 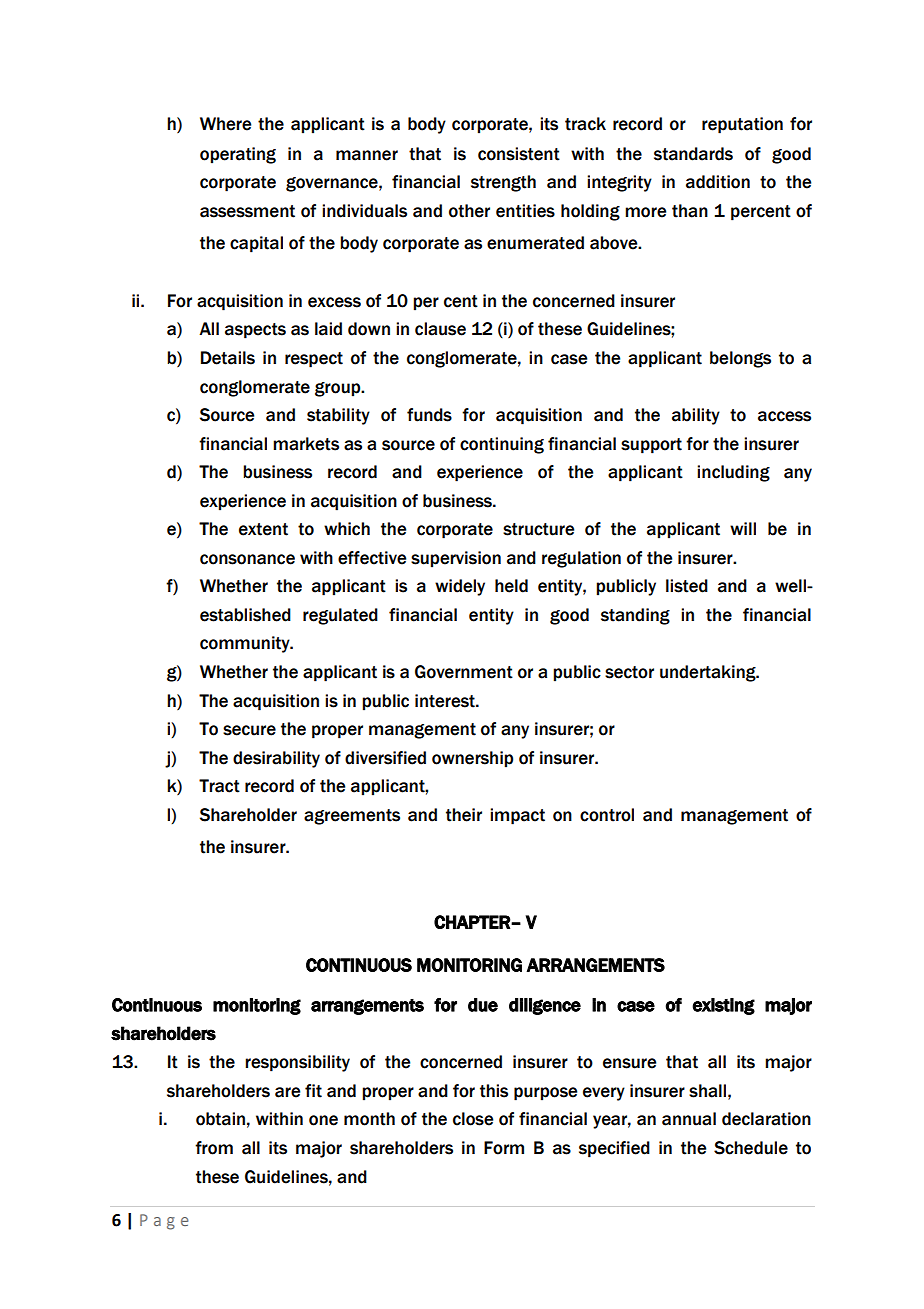 I want to click on operating, so click(x=238, y=155).
